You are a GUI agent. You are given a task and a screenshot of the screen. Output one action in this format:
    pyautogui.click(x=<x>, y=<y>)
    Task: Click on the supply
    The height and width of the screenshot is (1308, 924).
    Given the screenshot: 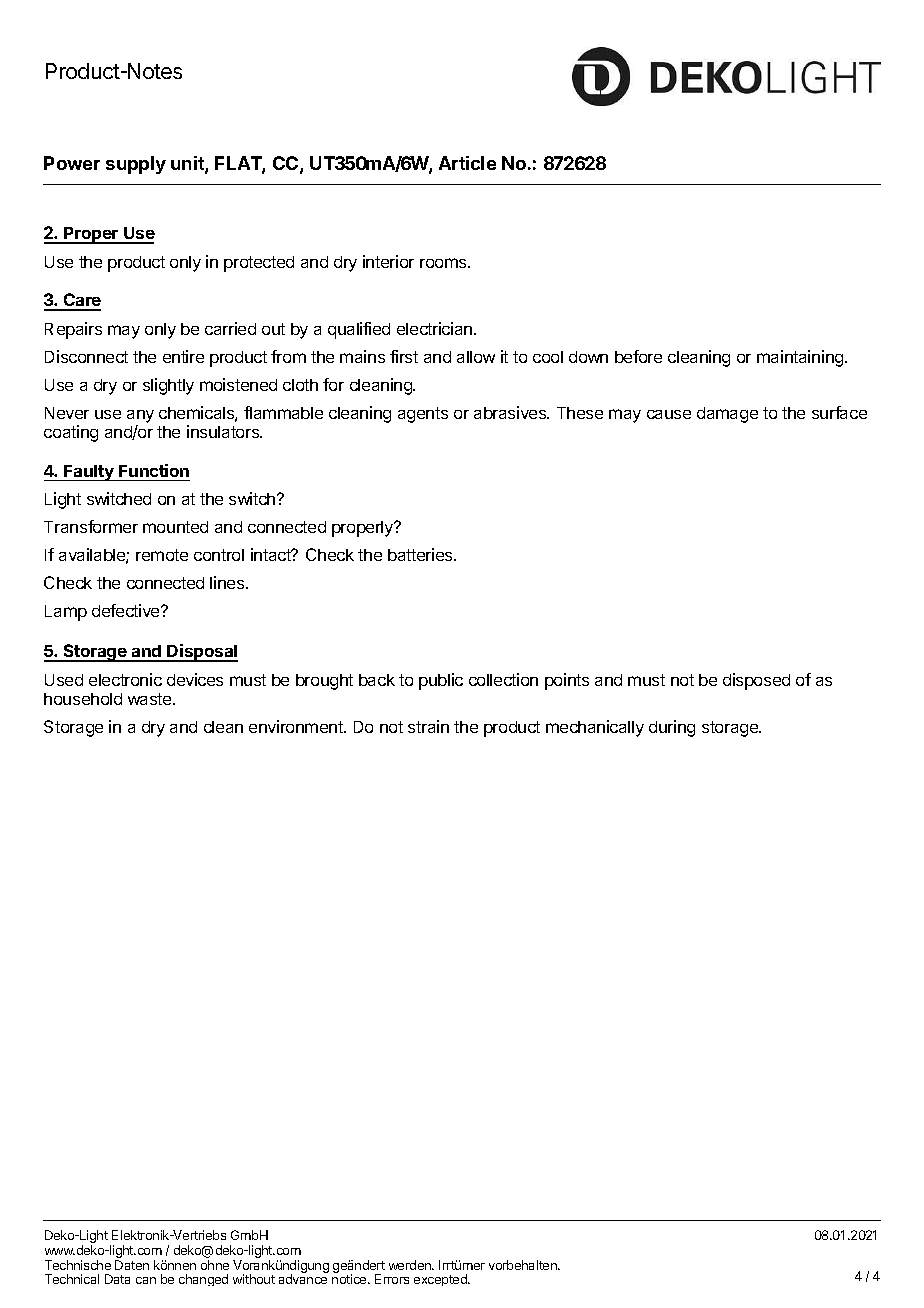 What is the action you would take?
    pyautogui.click(x=136, y=165)
